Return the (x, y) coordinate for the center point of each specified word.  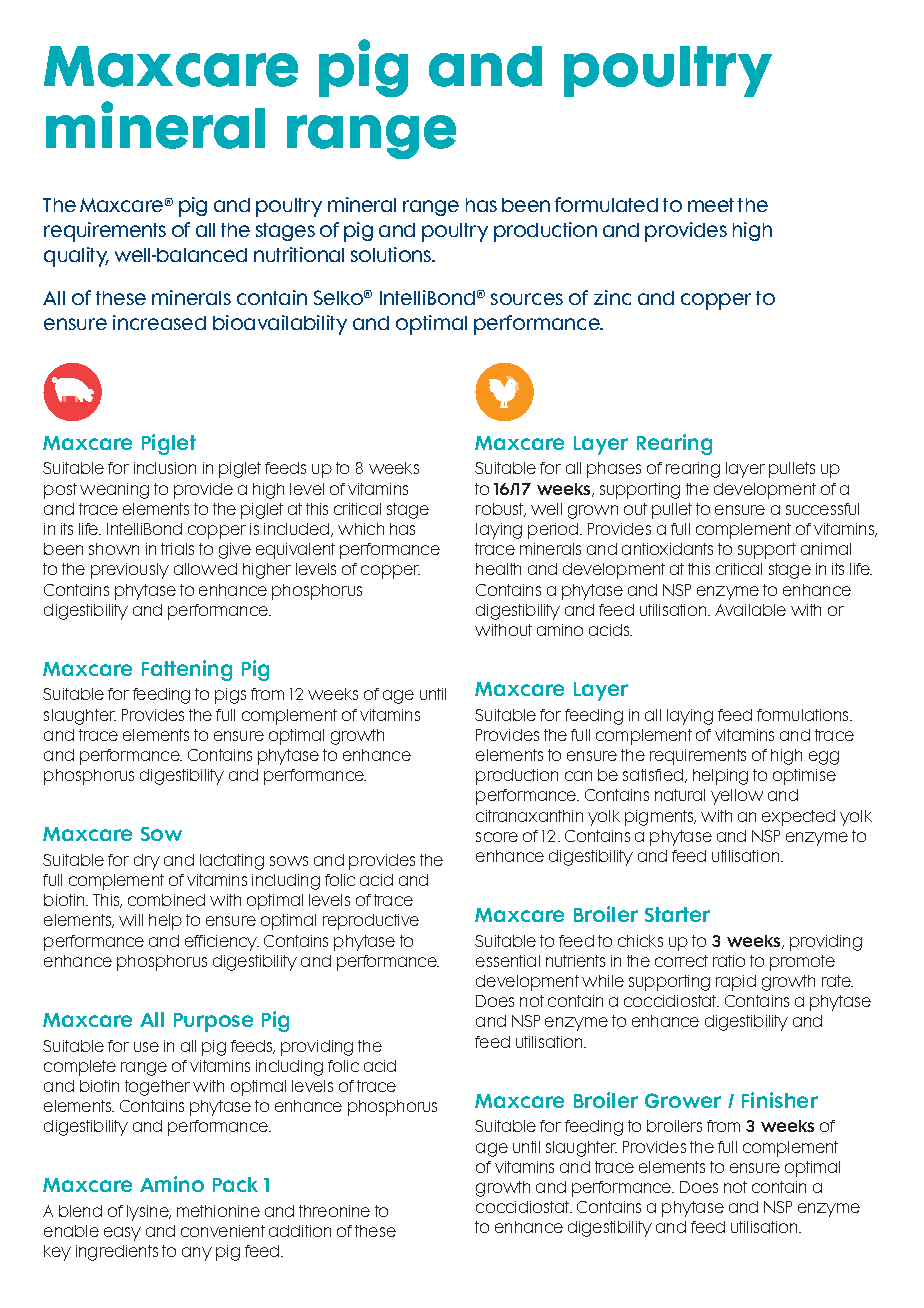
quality (76, 257)
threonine (334, 1211)
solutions (392, 254)
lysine (149, 1213)
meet (711, 205)
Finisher (780, 1100)
